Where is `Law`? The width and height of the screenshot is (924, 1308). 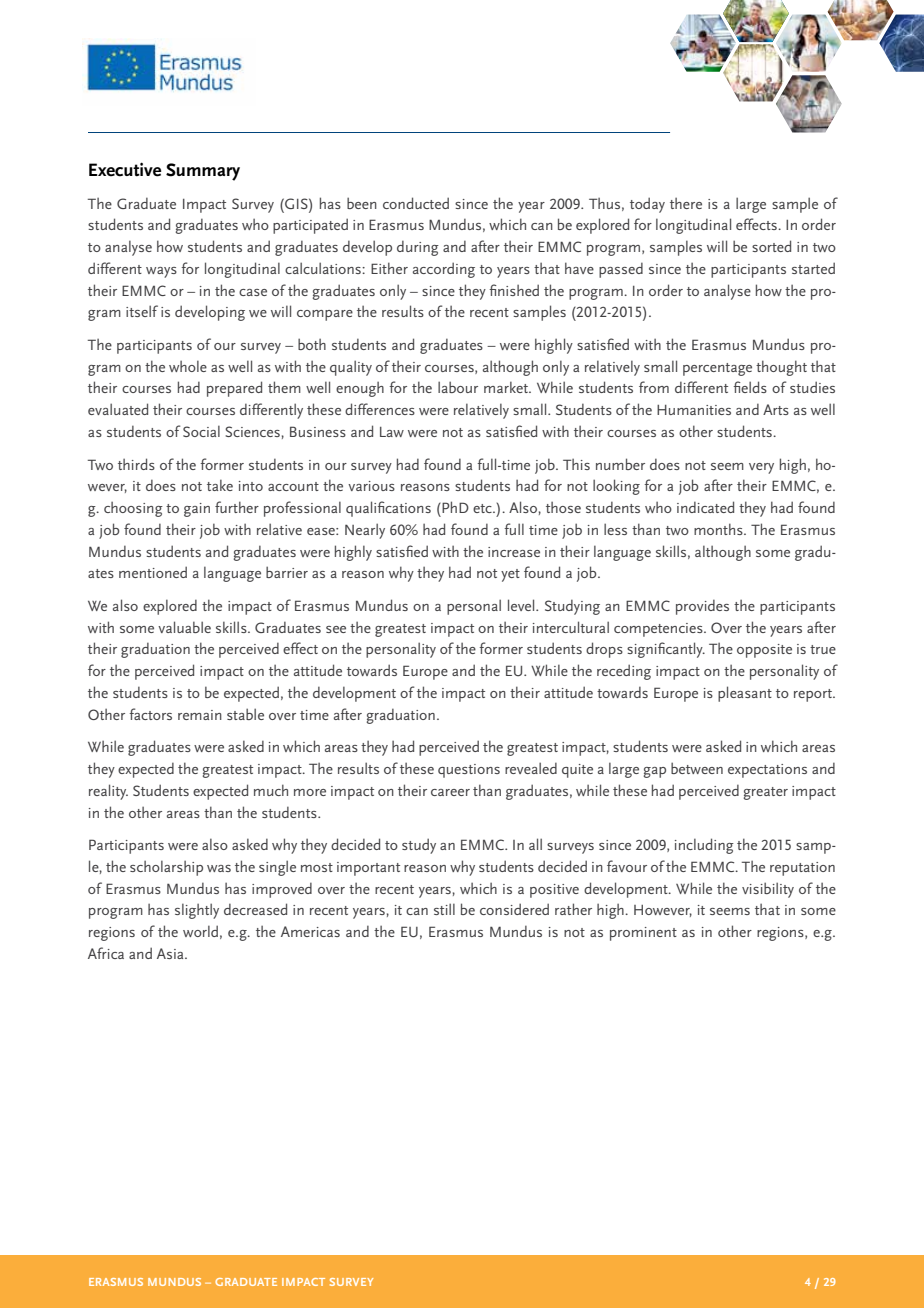
Law is located at coordinates (392, 432).
